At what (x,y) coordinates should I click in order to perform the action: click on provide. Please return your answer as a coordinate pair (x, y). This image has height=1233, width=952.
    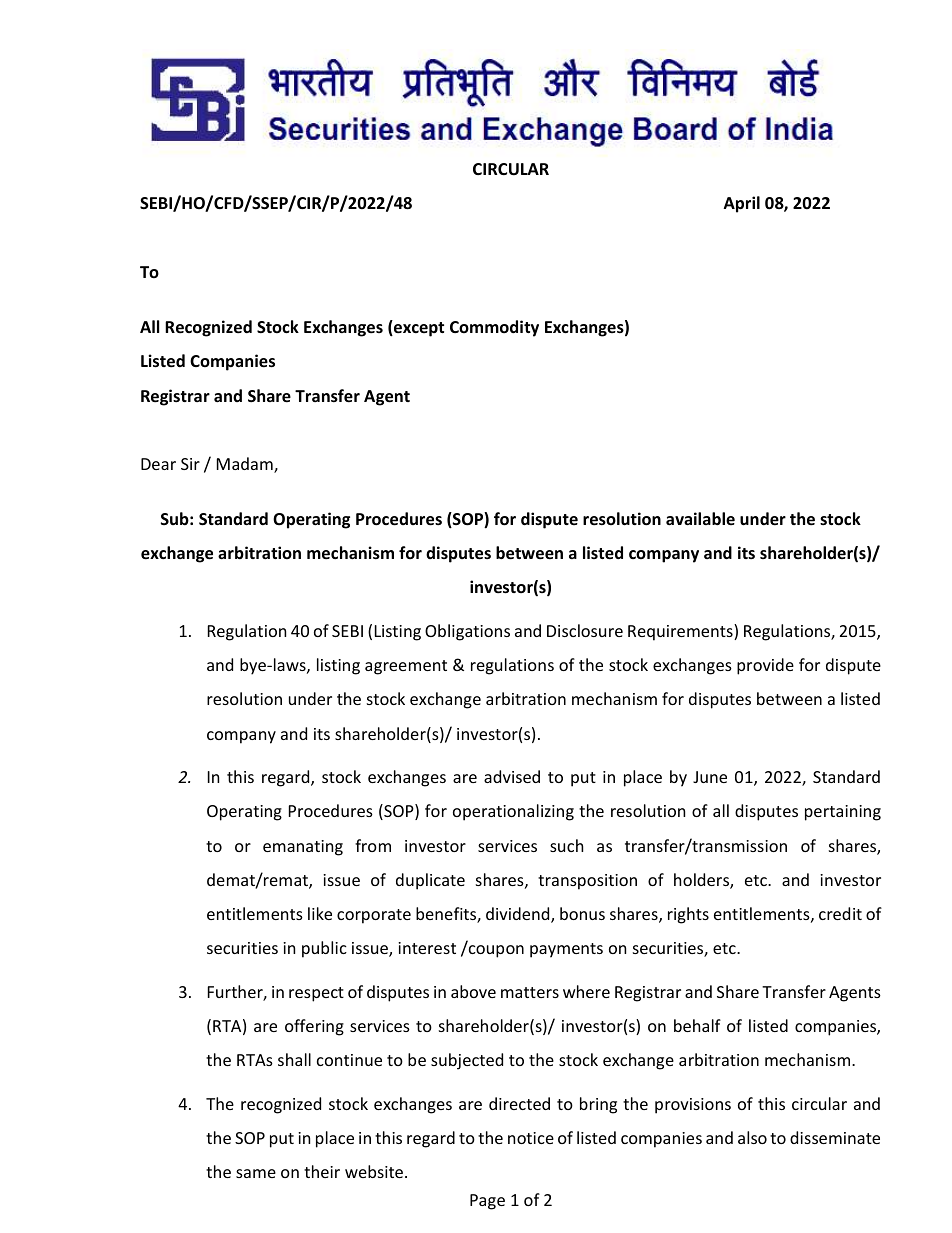
    Looking at the image, I should click on (765, 666).
